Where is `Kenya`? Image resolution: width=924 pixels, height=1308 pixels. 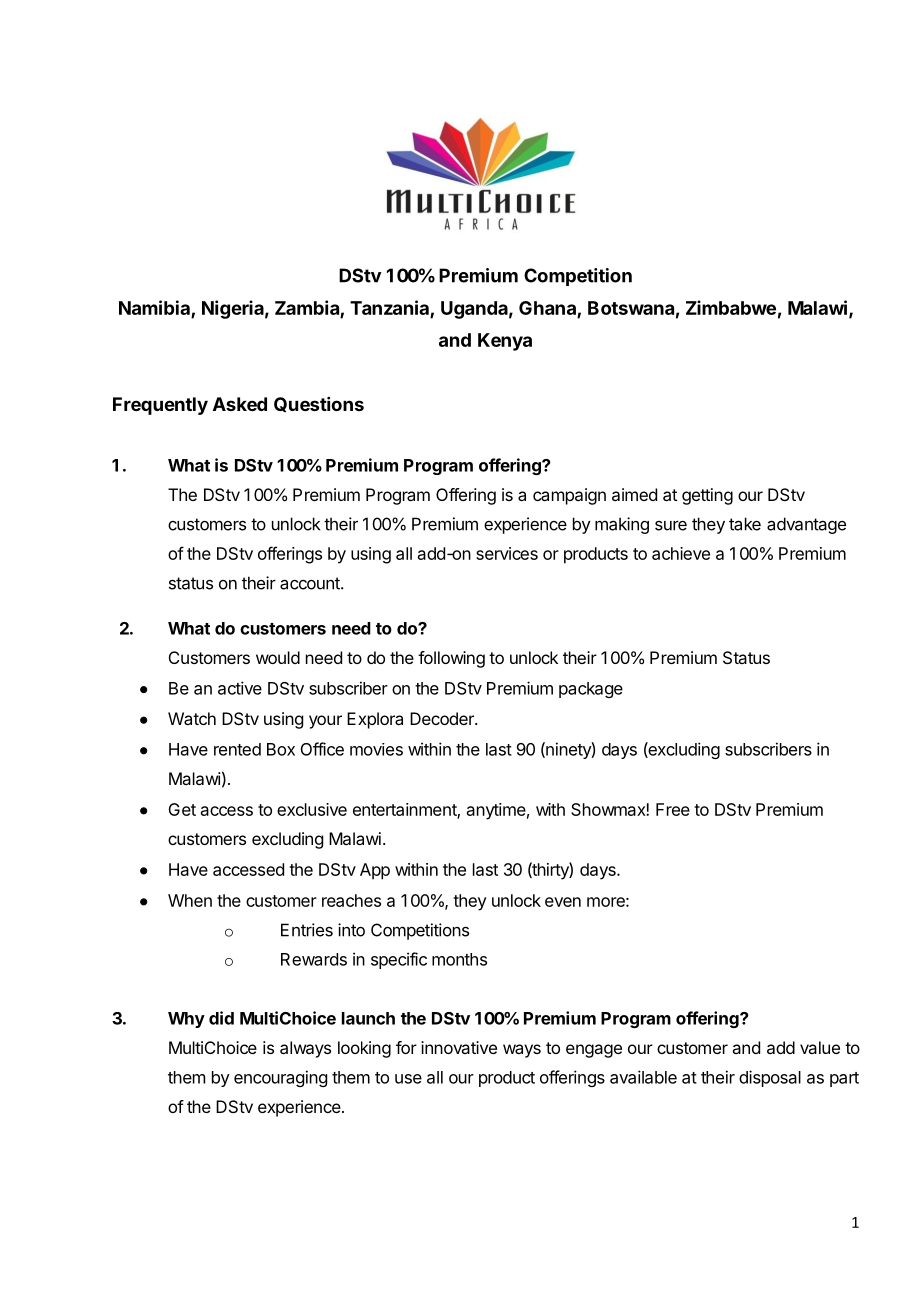 Kenya is located at coordinates (505, 342).
